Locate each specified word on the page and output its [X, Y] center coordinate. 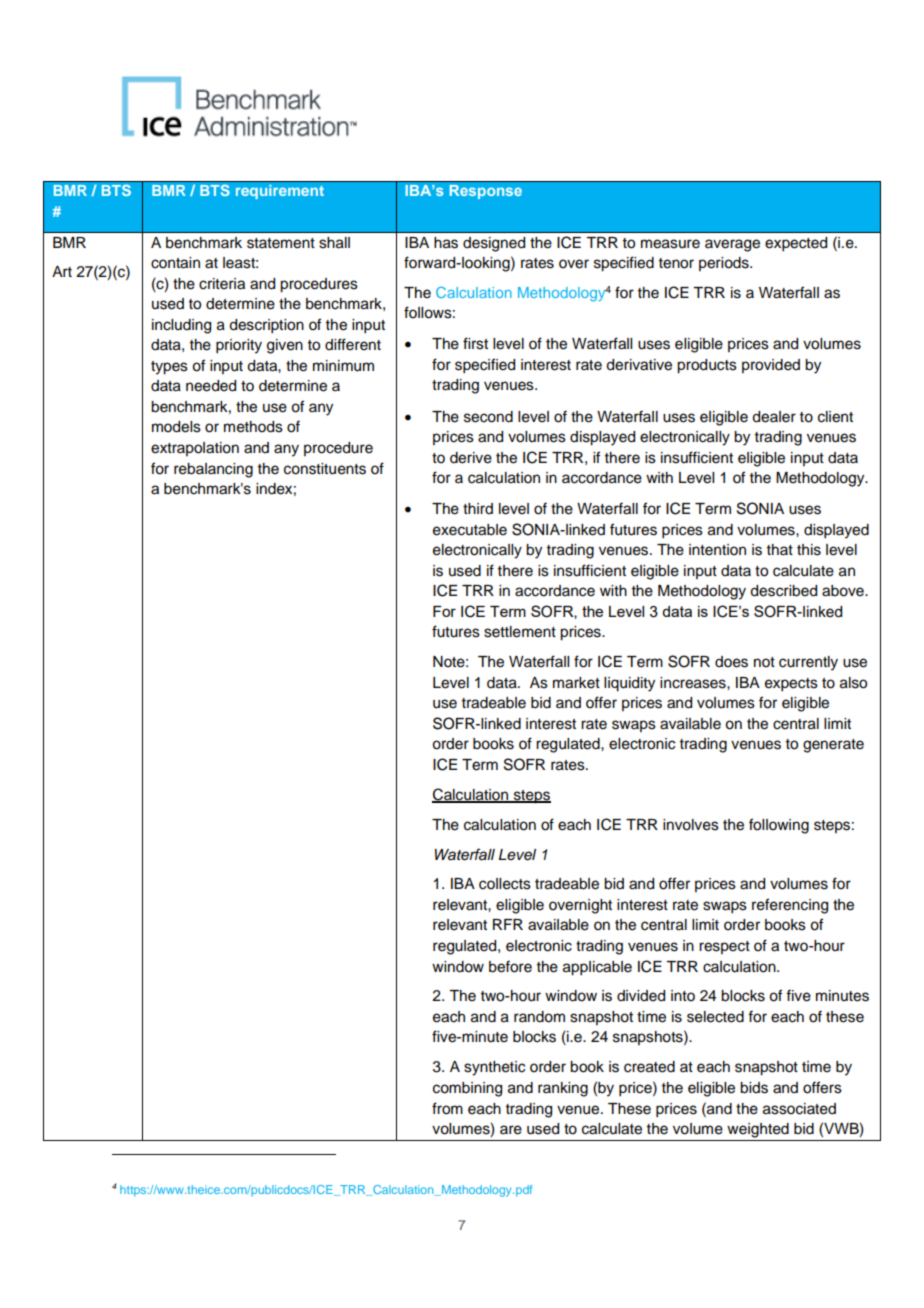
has [446, 243]
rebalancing [213, 470]
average [732, 245]
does [731, 662]
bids [754, 1088]
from [447, 1108]
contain [175, 263]
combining [467, 1089]
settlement [520, 632]
